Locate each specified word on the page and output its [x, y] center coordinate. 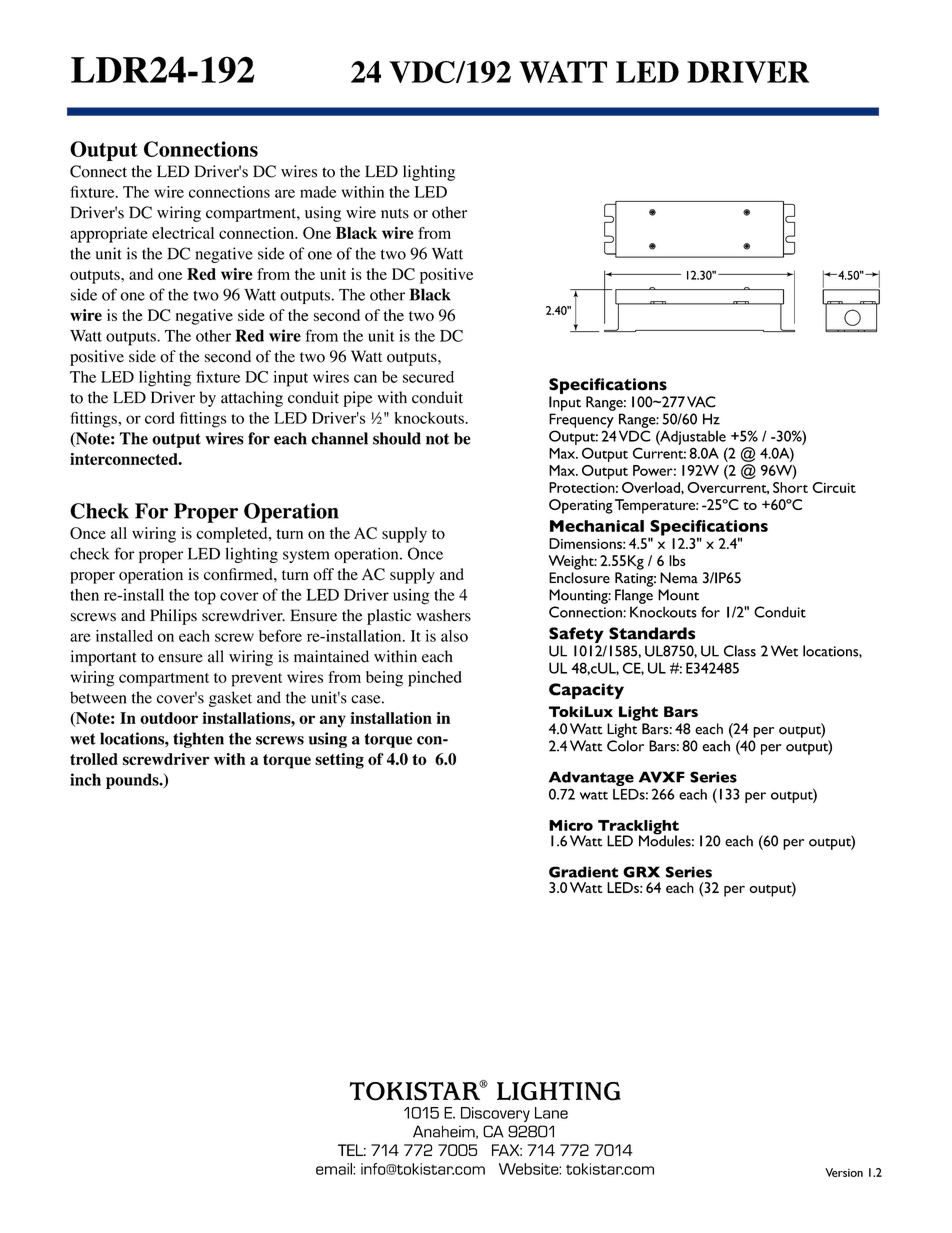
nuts [395, 213]
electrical [183, 233]
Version [844, 1172]
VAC [701, 402]
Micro [571, 825]
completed [233, 535]
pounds [133, 781]
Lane [551, 1113]
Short [790, 487]
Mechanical [597, 526]
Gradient [583, 872]
